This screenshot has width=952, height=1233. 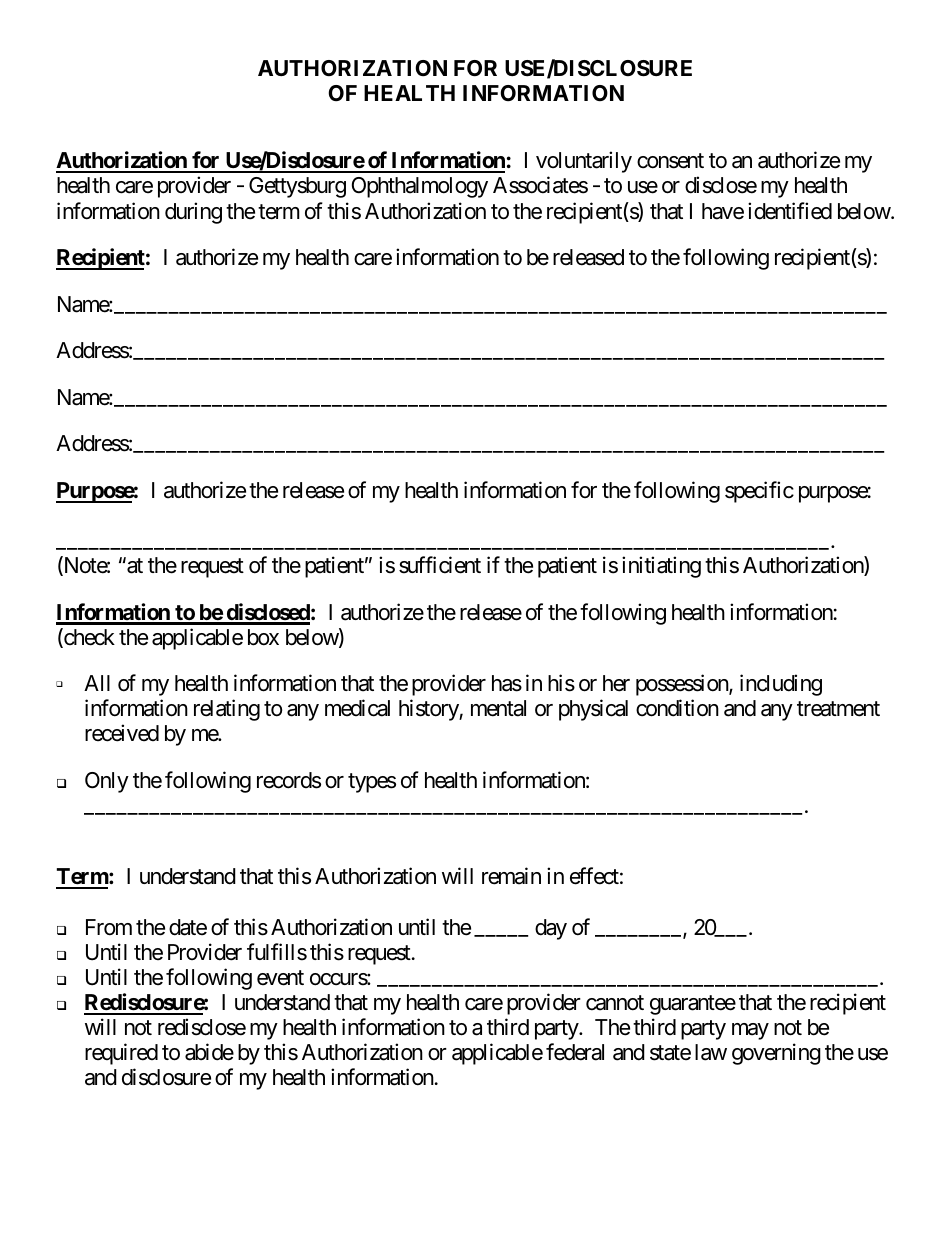 I want to click on Only, so click(x=107, y=782).
